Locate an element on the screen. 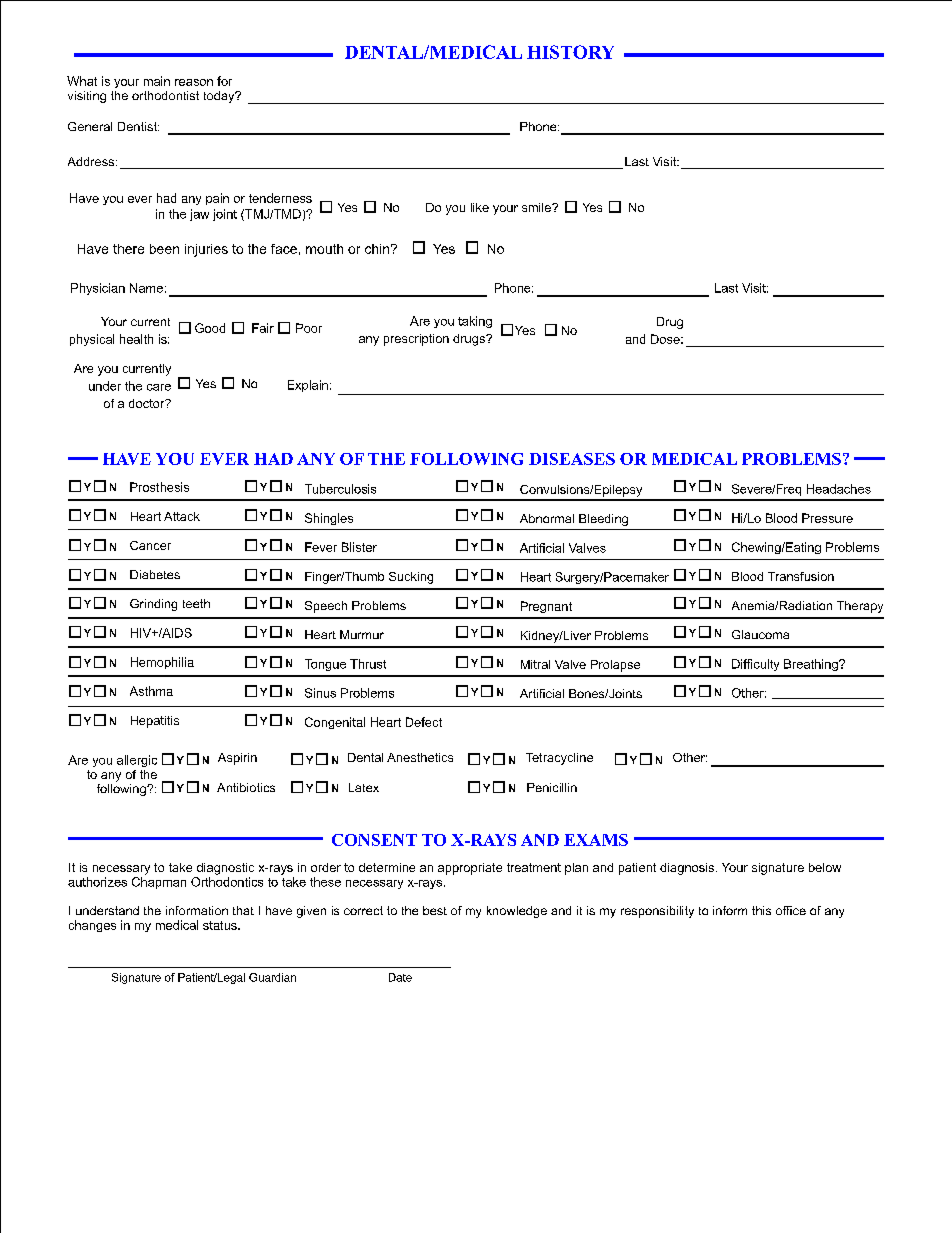 This screenshot has width=952, height=1233. Pressure is located at coordinates (827, 518).
